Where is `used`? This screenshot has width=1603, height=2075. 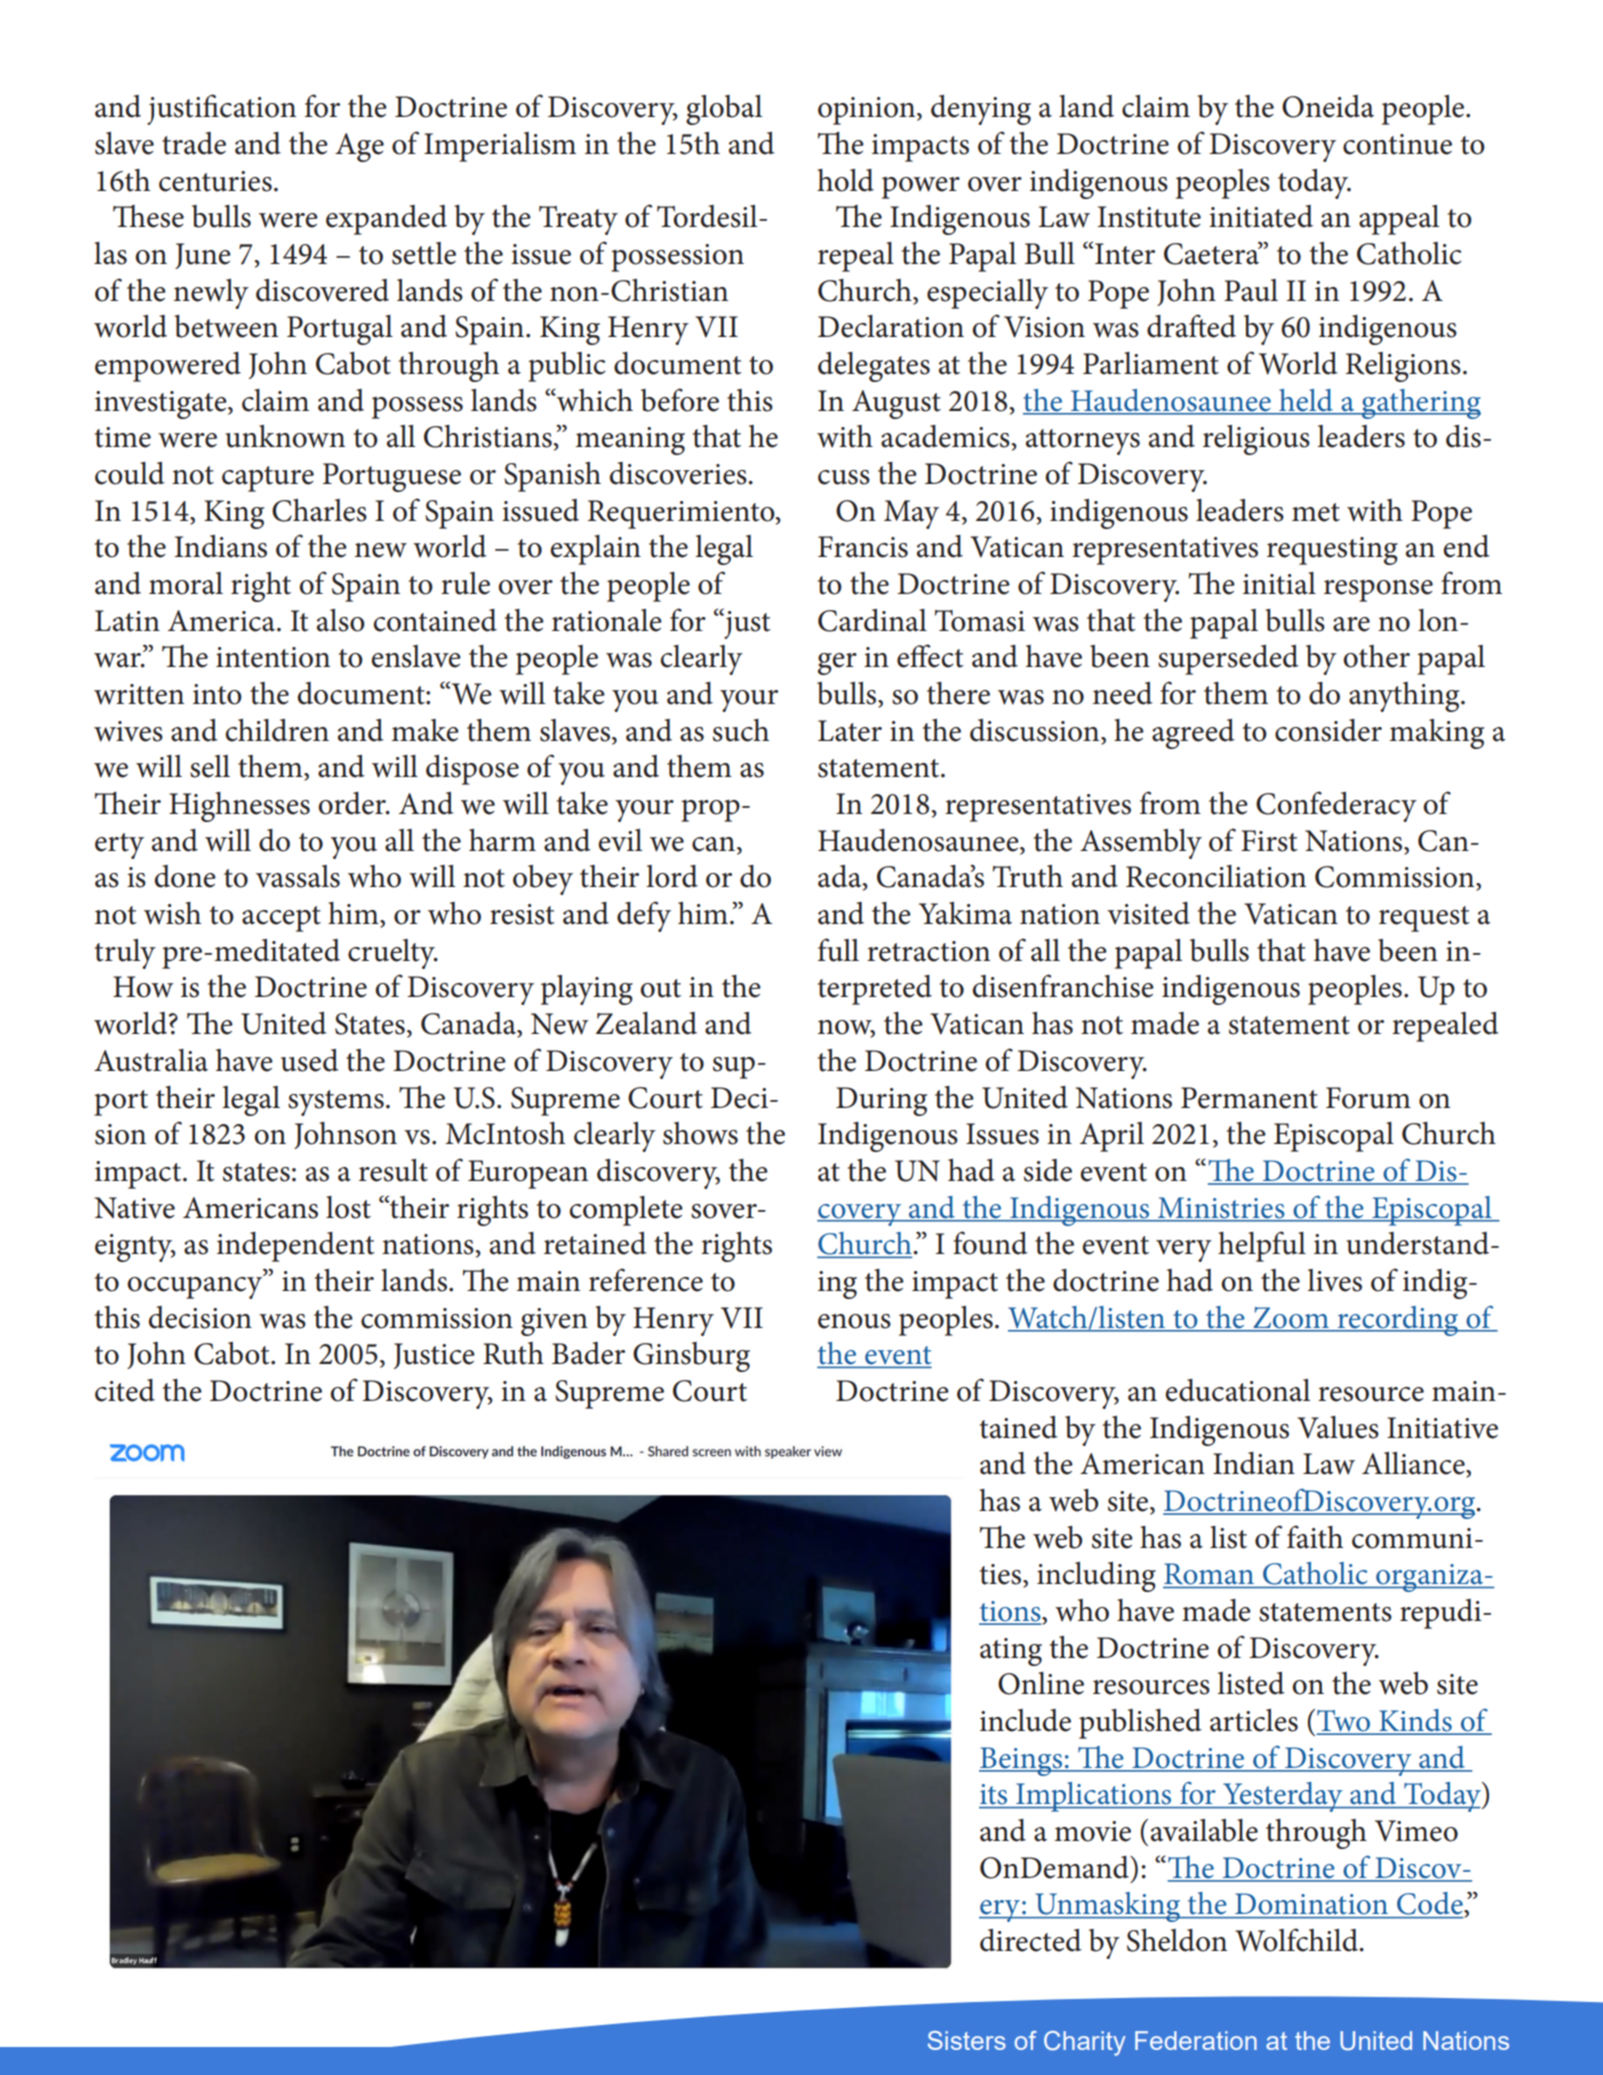
used is located at coordinates (309, 1060).
